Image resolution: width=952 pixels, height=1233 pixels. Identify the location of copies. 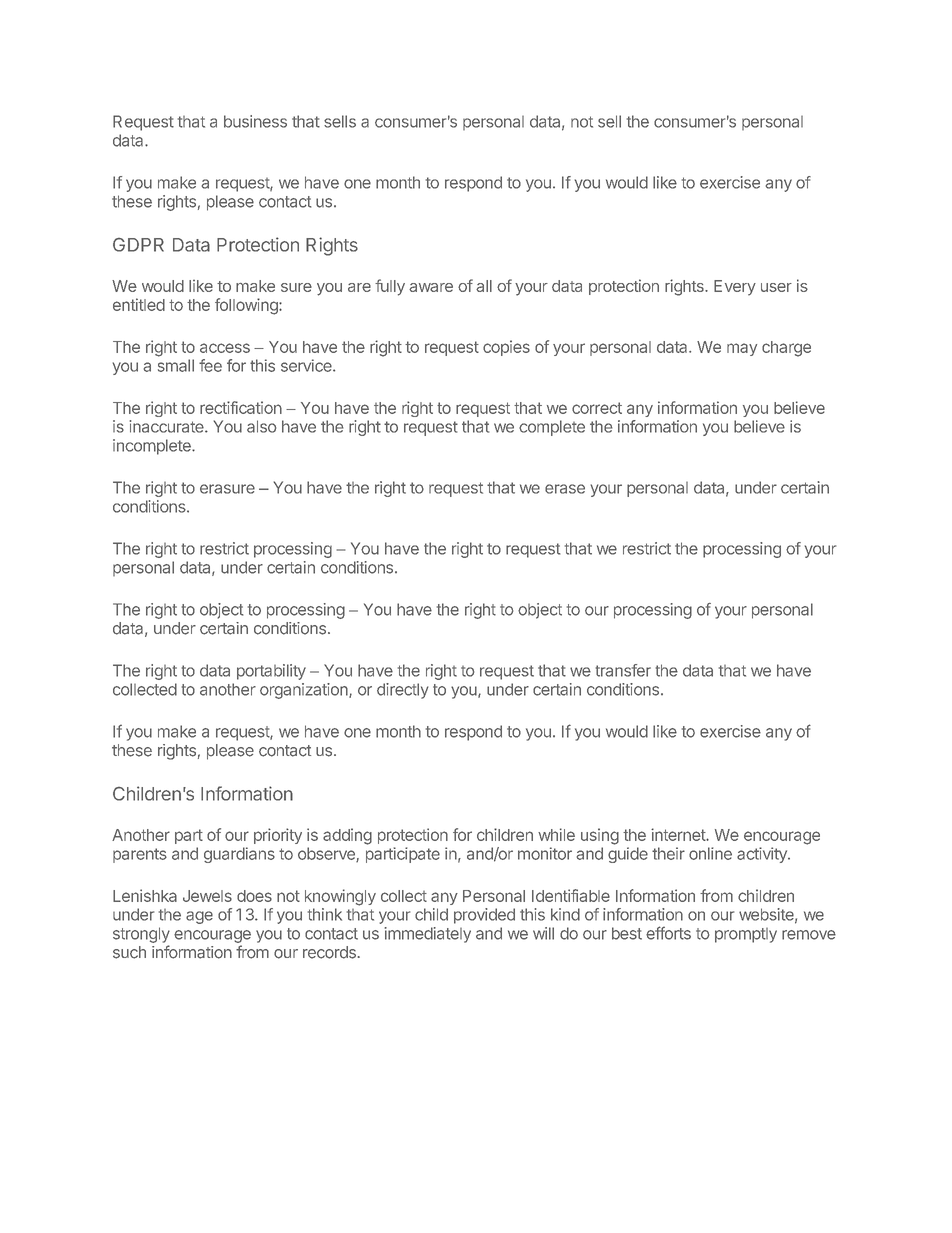
(506, 348).
